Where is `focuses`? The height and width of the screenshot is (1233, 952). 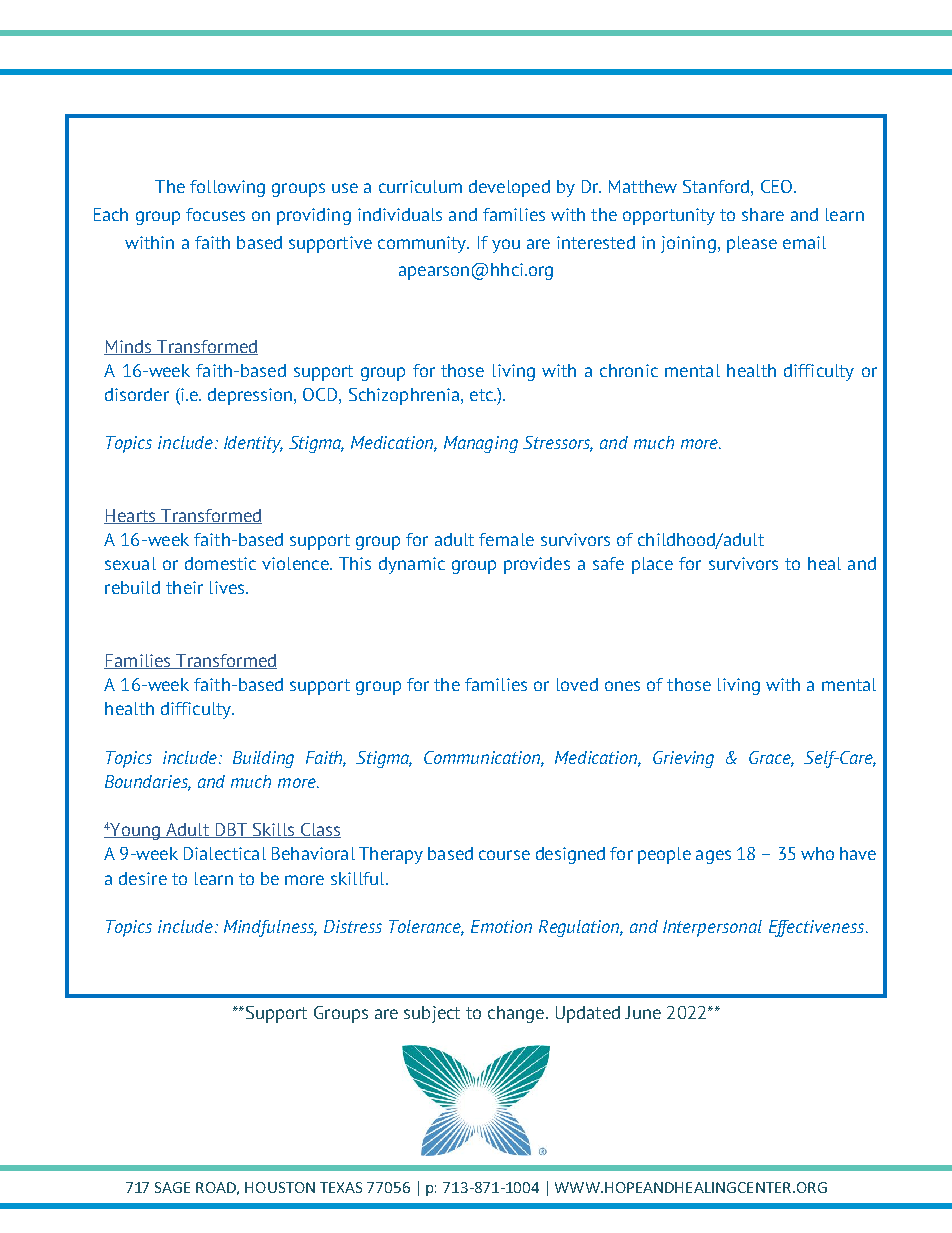 focuses is located at coordinates (215, 214).
